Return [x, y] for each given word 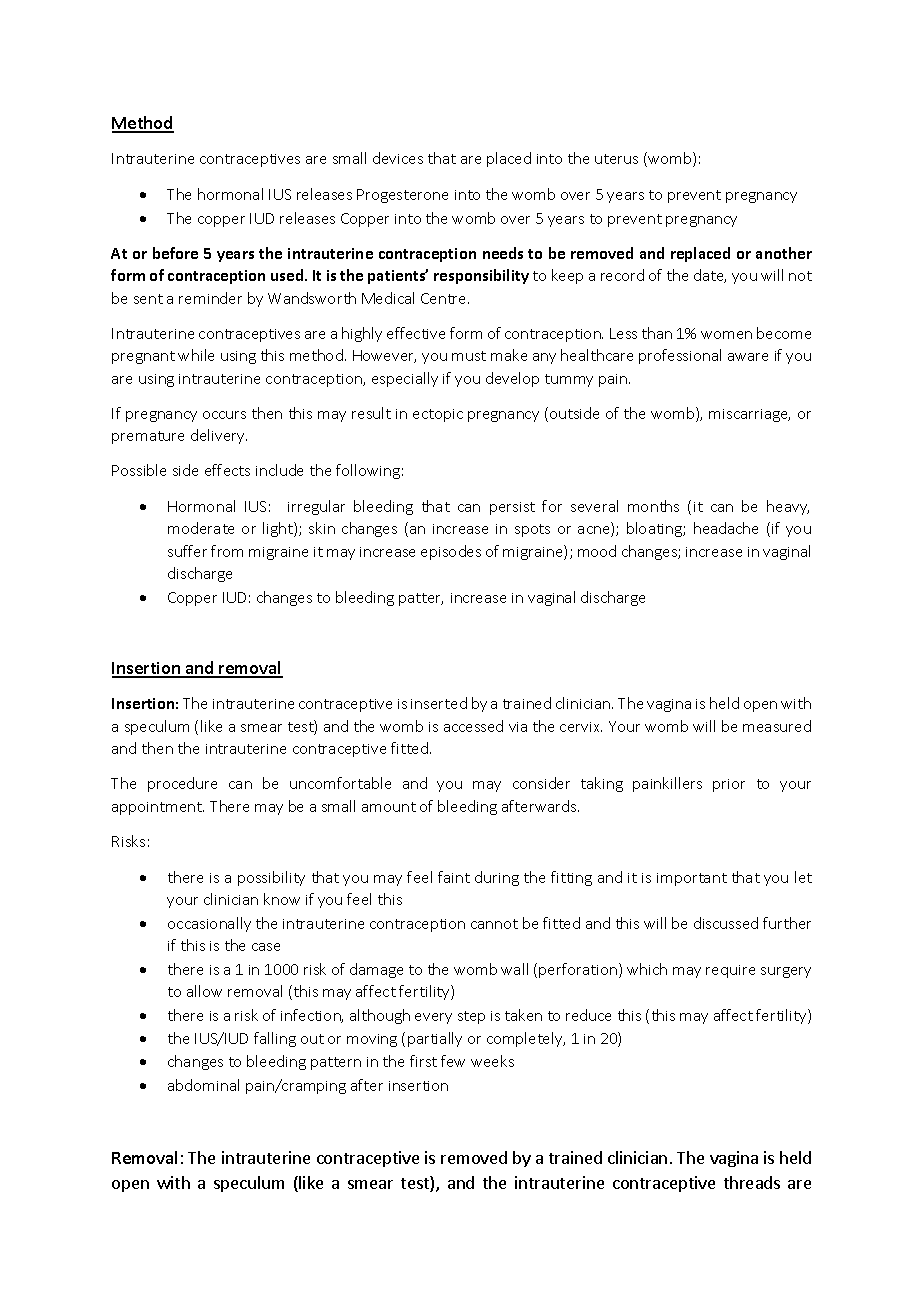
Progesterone [402, 196]
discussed [726, 923]
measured [777, 726]
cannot [494, 924]
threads [752, 1182]
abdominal [203, 1085]
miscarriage [749, 415]
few [453, 1061]
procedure [182, 784]
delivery [219, 436]
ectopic [438, 415]
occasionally [209, 924]
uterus [616, 159]
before [175, 253]
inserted [439, 703]
